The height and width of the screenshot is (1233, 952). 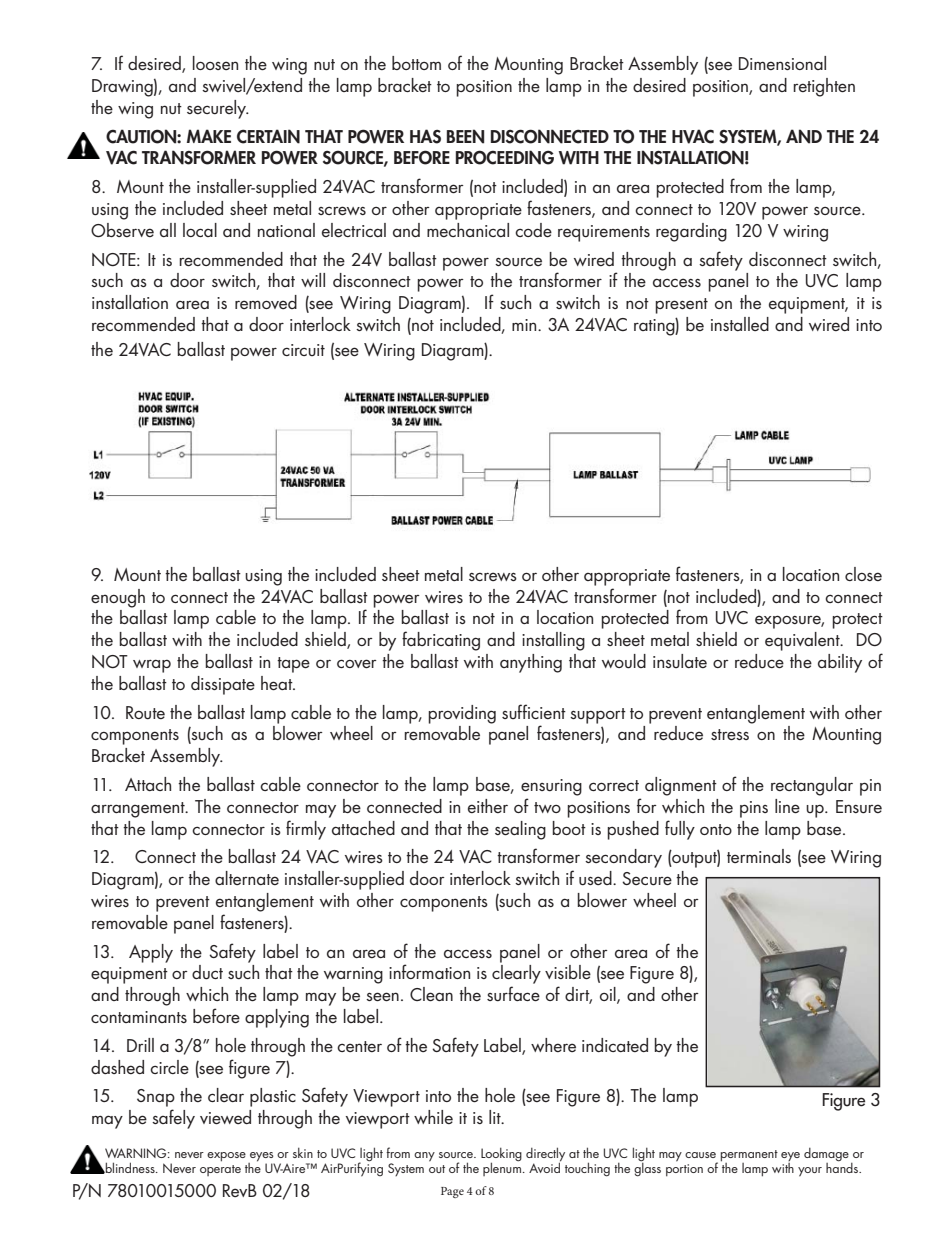 What do you see at coordinates (215, 63) in the screenshot?
I see `loosen` at bounding box center [215, 63].
